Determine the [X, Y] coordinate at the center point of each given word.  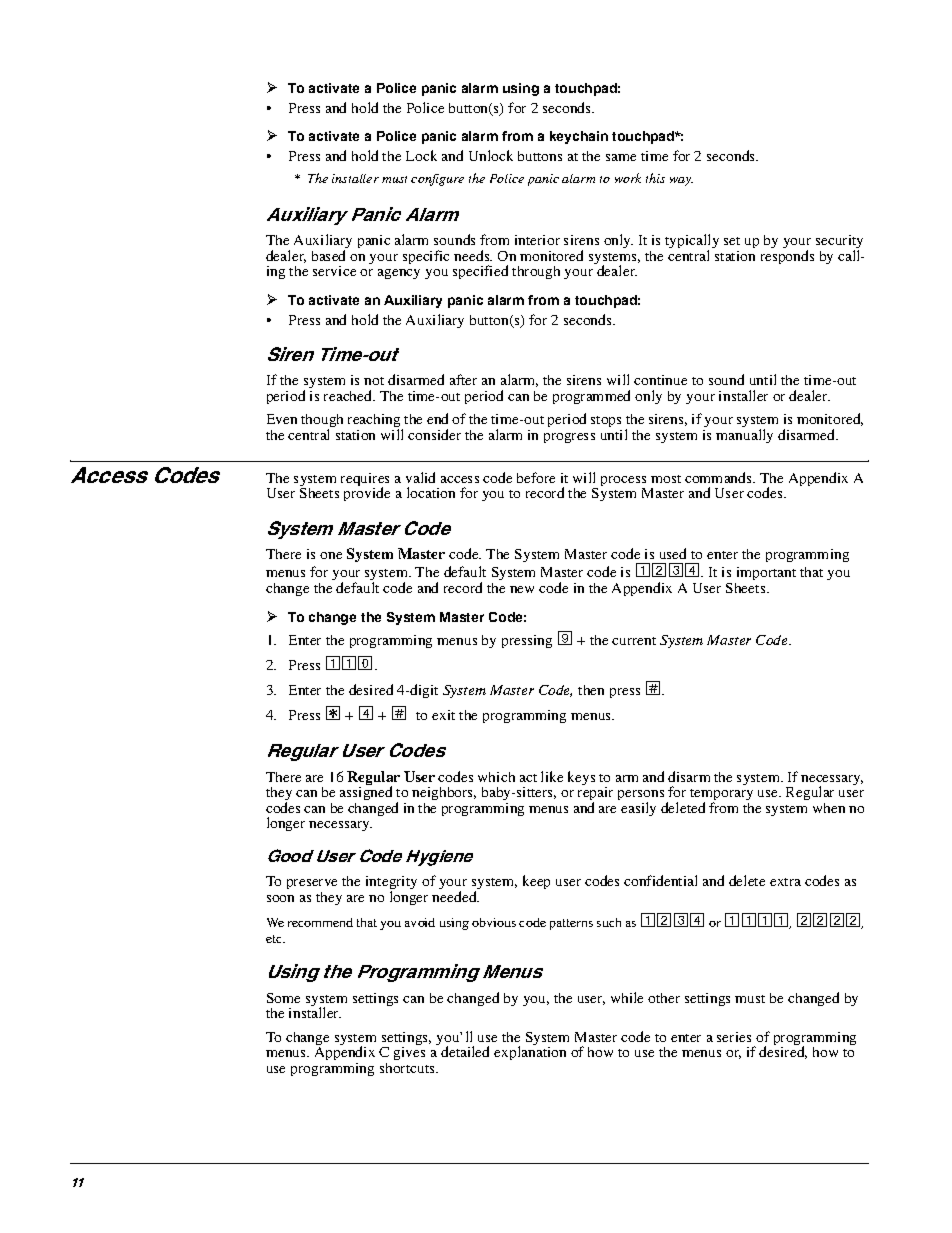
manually [744, 436]
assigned [366, 795]
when [829, 808]
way [681, 181]
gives [409, 1053]
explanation [530, 1053]
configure [437, 180]
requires [365, 481]
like [552, 776]
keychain [579, 137]
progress [569, 438]
